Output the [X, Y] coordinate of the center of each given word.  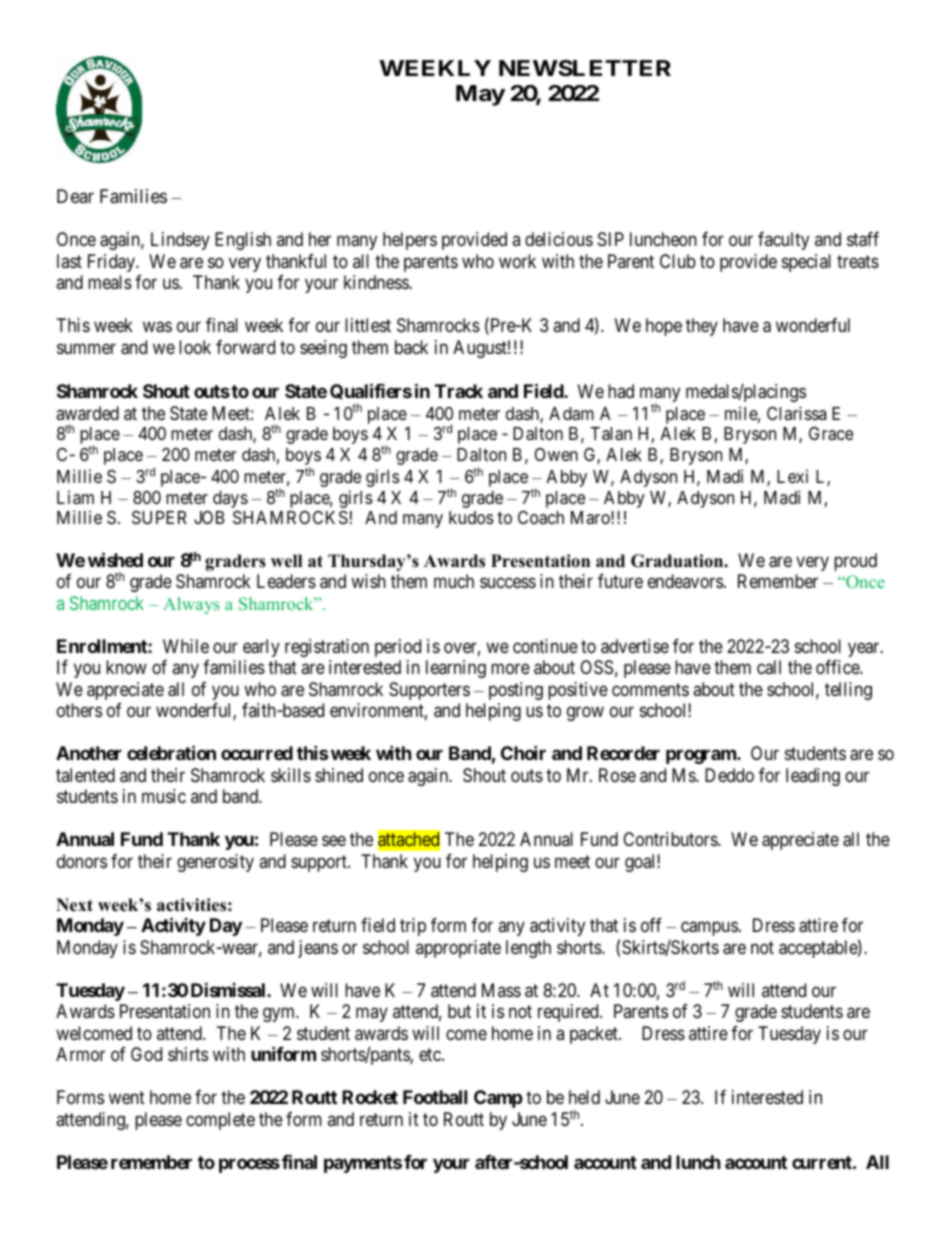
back [411, 347]
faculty [783, 241]
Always [191, 605]
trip [413, 927]
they [702, 327]
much [454, 581]
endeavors [685, 581]
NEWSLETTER [585, 68]
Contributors [671, 839]
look [195, 347]
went [127, 1097]
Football [435, 1097]
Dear [75, 196]
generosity [215, 863]
